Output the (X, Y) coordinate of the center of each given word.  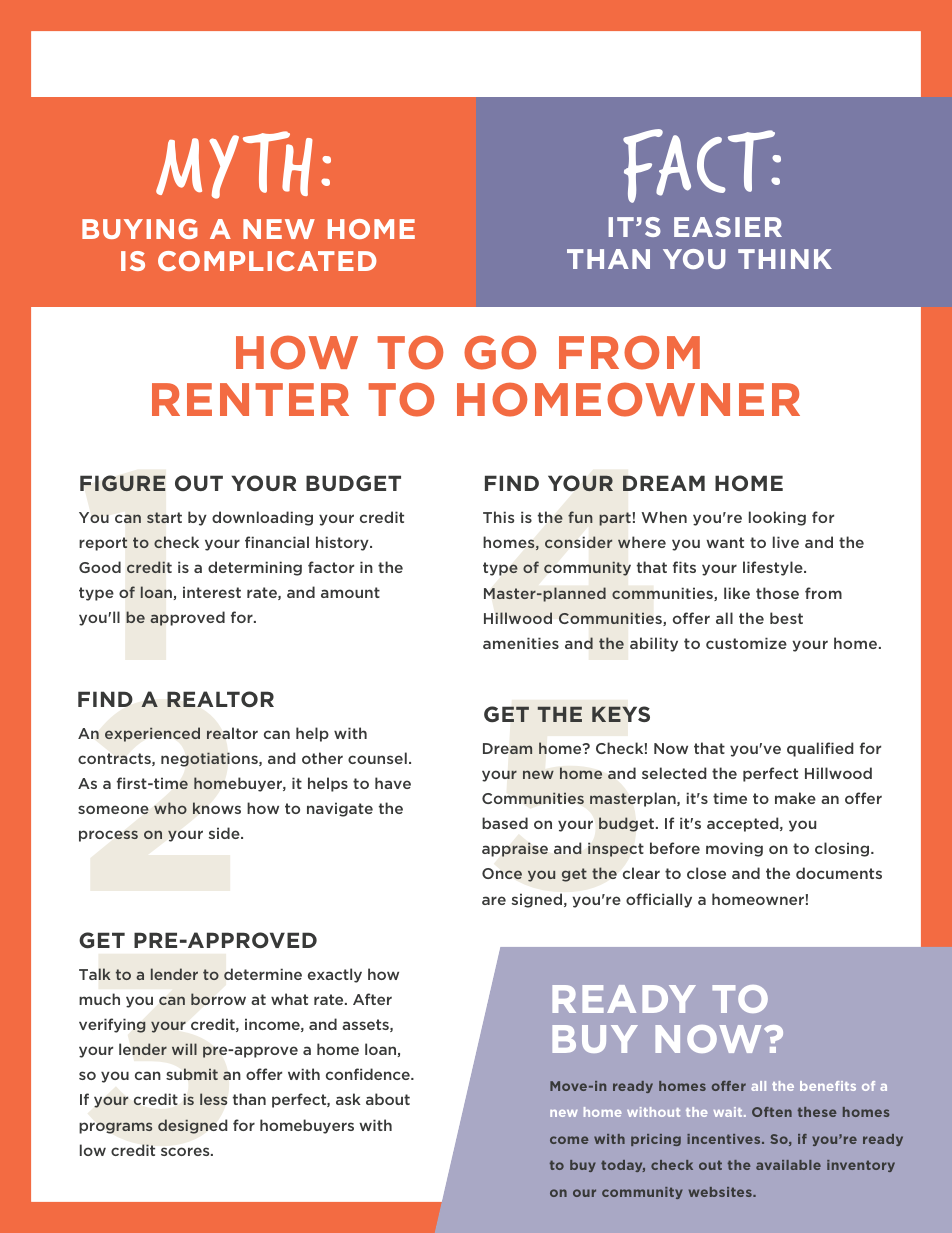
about (388, 1099)
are (494, 900)
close (706, 873)
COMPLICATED (267, 261)
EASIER (728, 227)
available (788, 1165)
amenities (521, 643)
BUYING (140, 229)
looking (777, 518)
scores (186, 1151)
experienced (152, 734)
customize (746, 643)
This (498, 517)
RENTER (250, 399)
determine (263, 974)
